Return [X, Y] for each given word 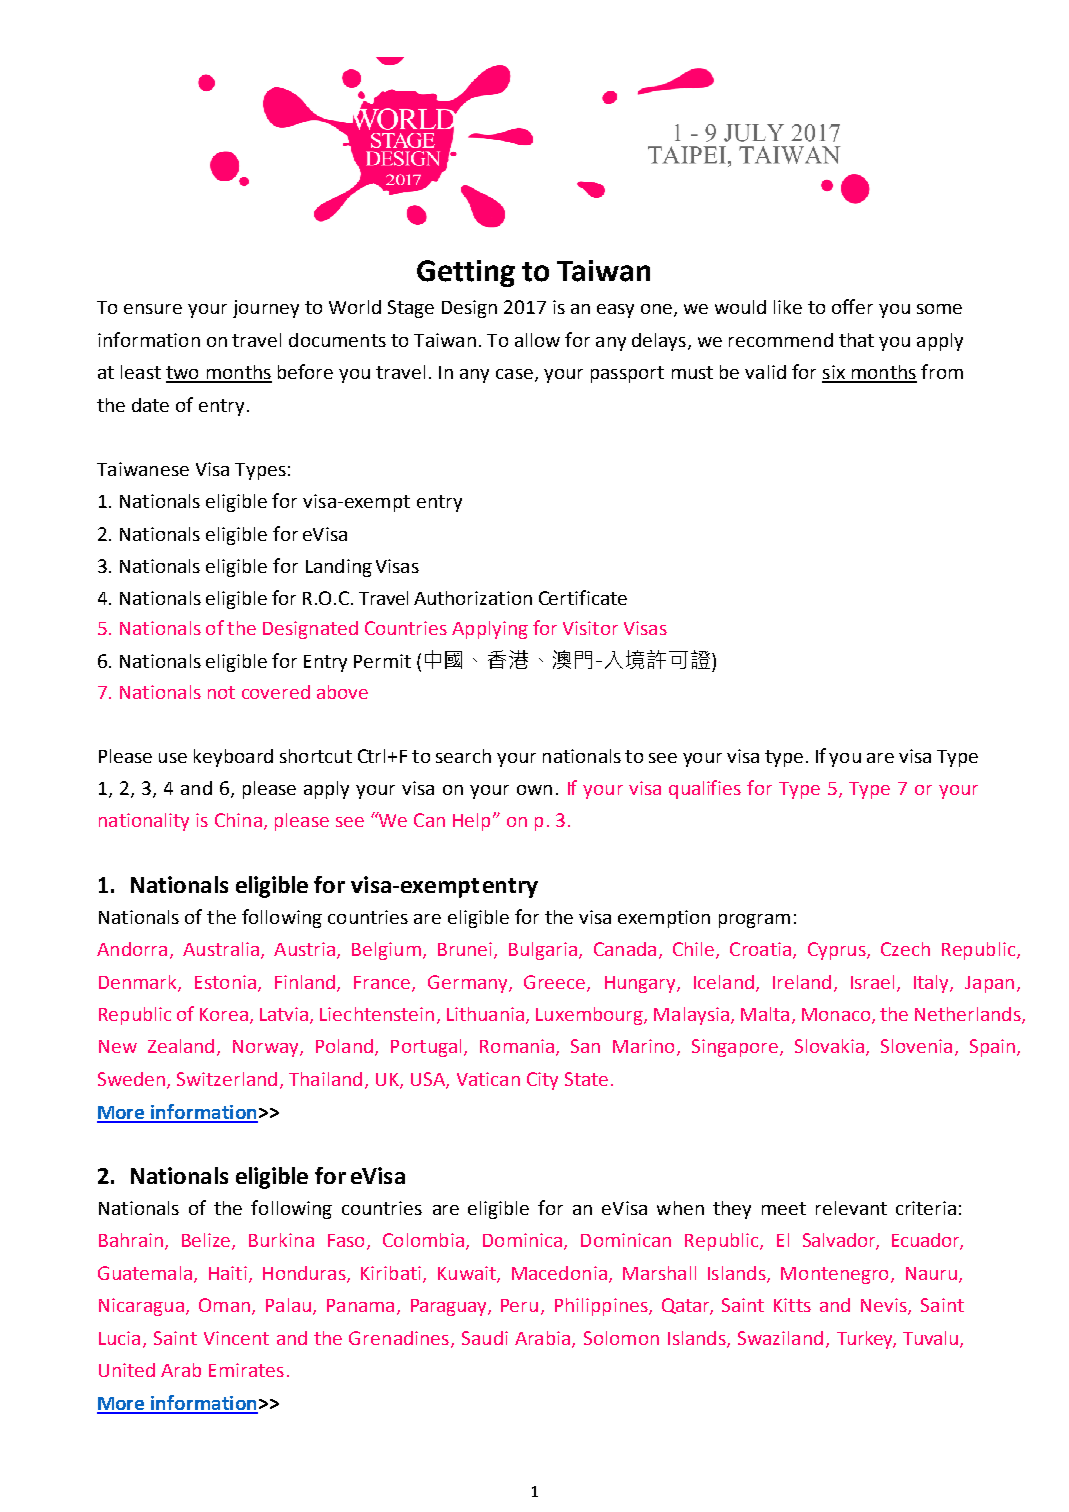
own [534, 790]
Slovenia [916, 1046]
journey [266, 309]
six [834, 373]
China [238, 820]
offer [852, 306]
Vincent [236, 1338]
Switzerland [227, 1079]
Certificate [583, 597]
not [221, 692]
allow [537, 340]
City [542, 1081]
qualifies [705, 789]
